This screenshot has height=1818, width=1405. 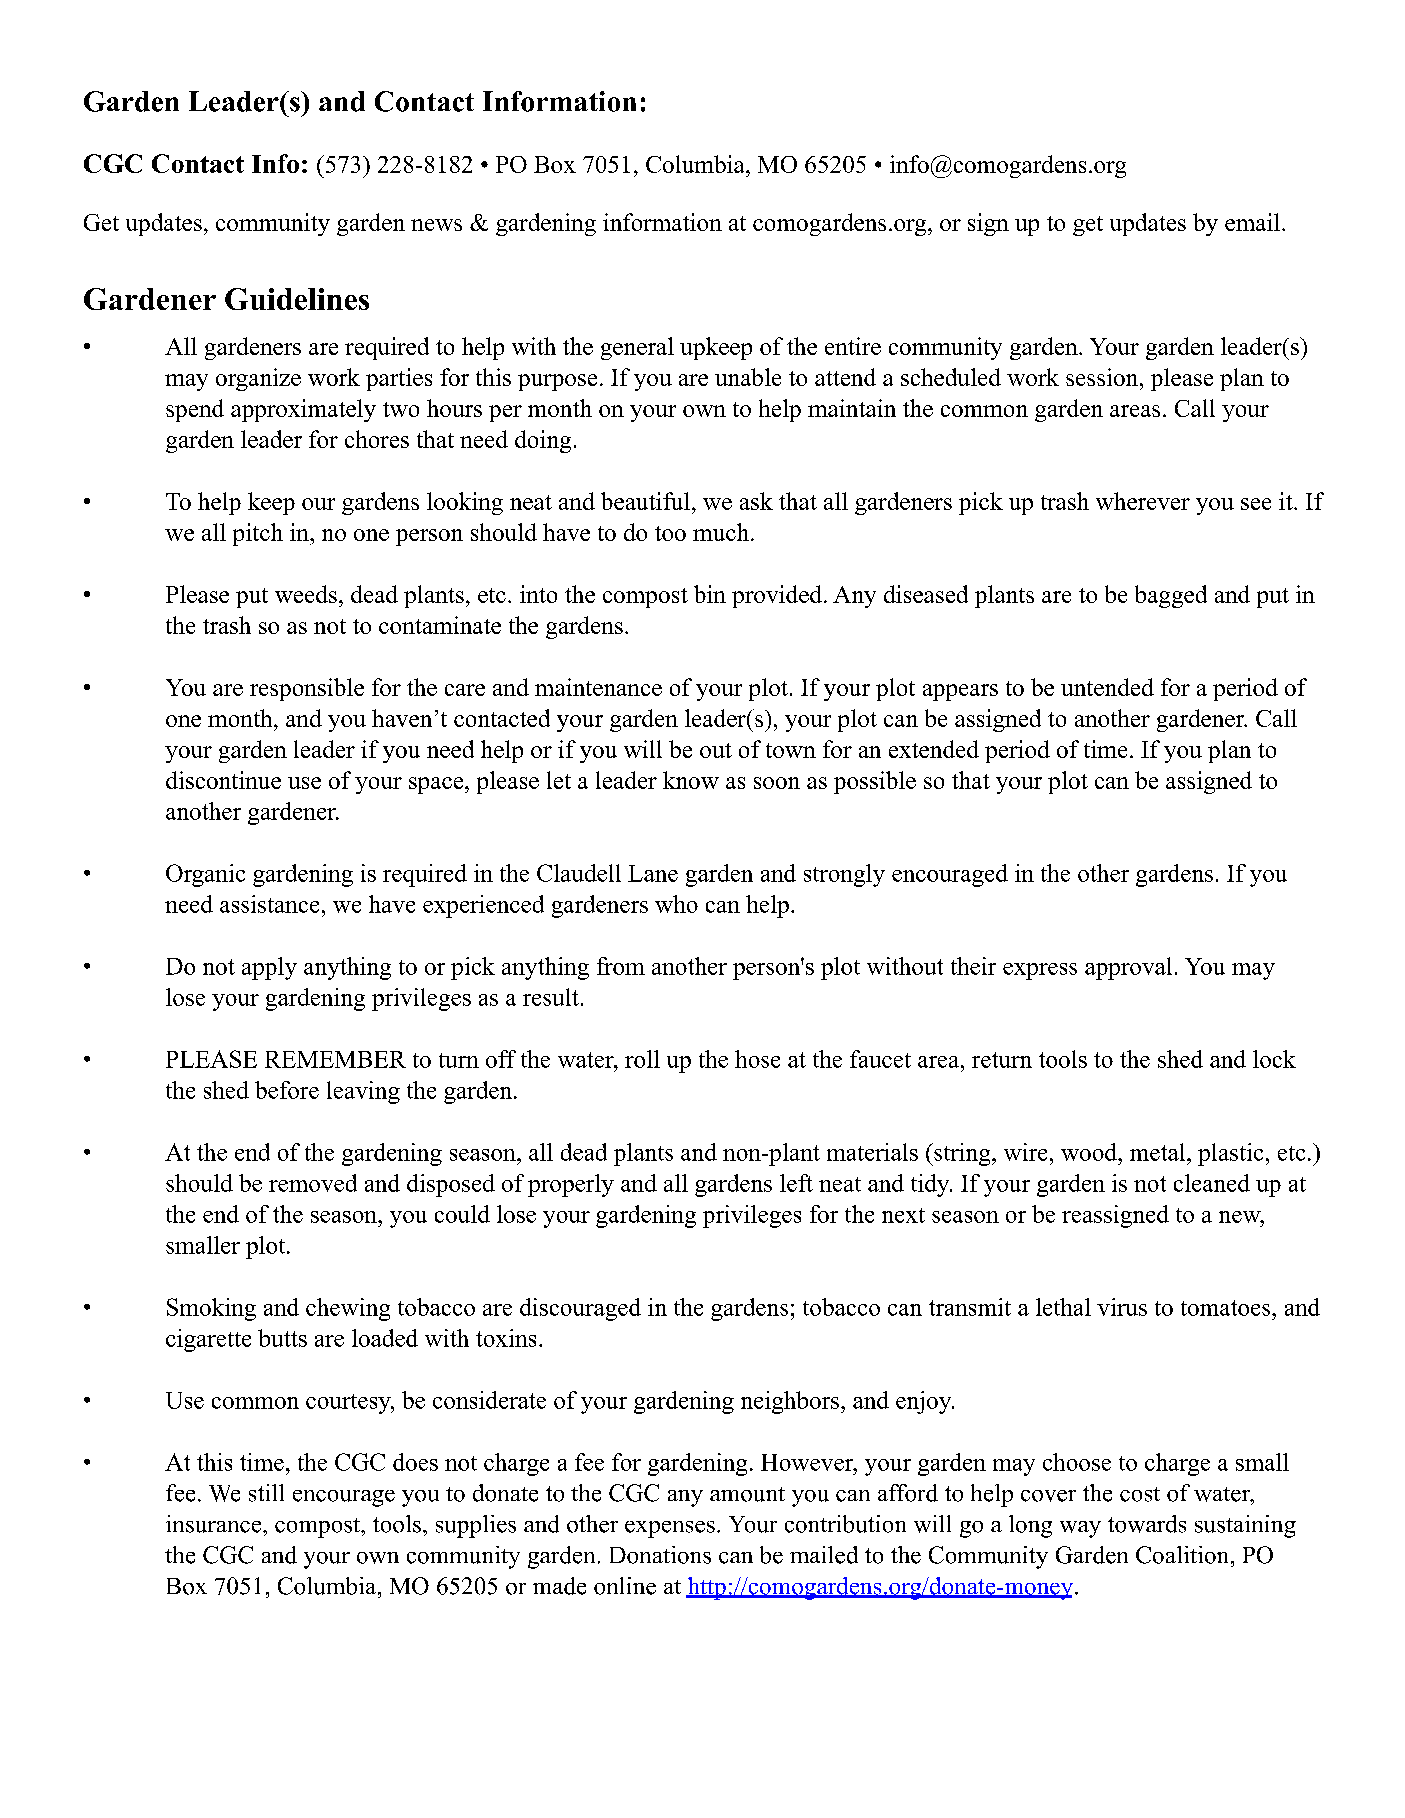 I want to click on Guidelines, so click(x=297, y=299).
